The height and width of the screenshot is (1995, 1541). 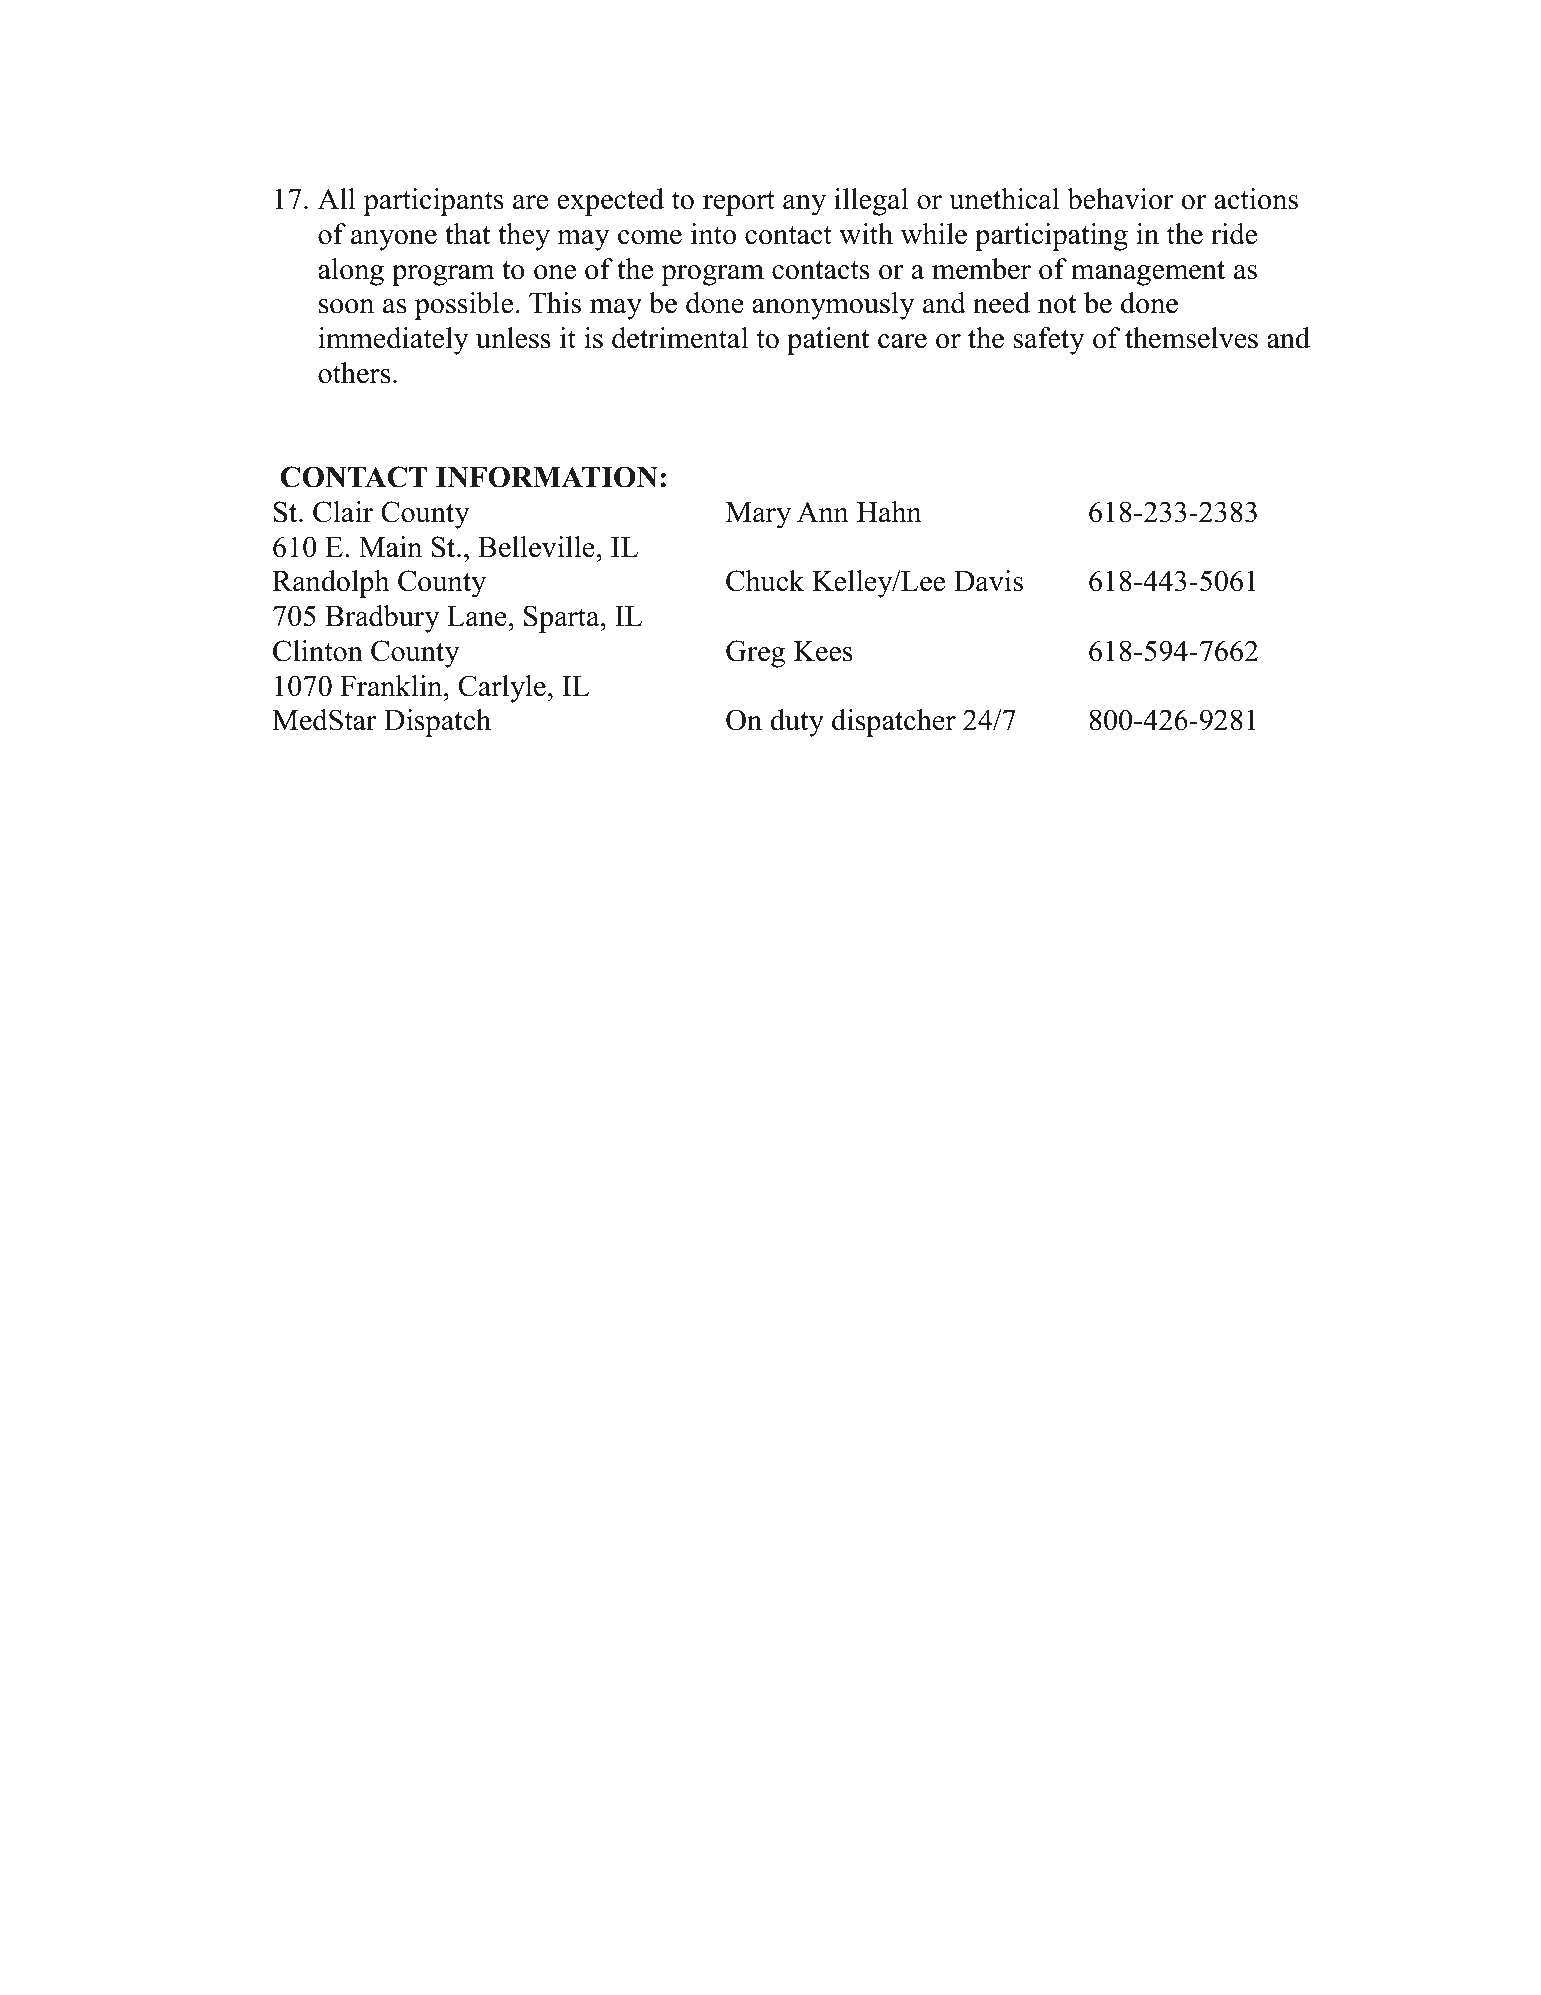 I want to click on Davis, so click(x=988, y=581).
